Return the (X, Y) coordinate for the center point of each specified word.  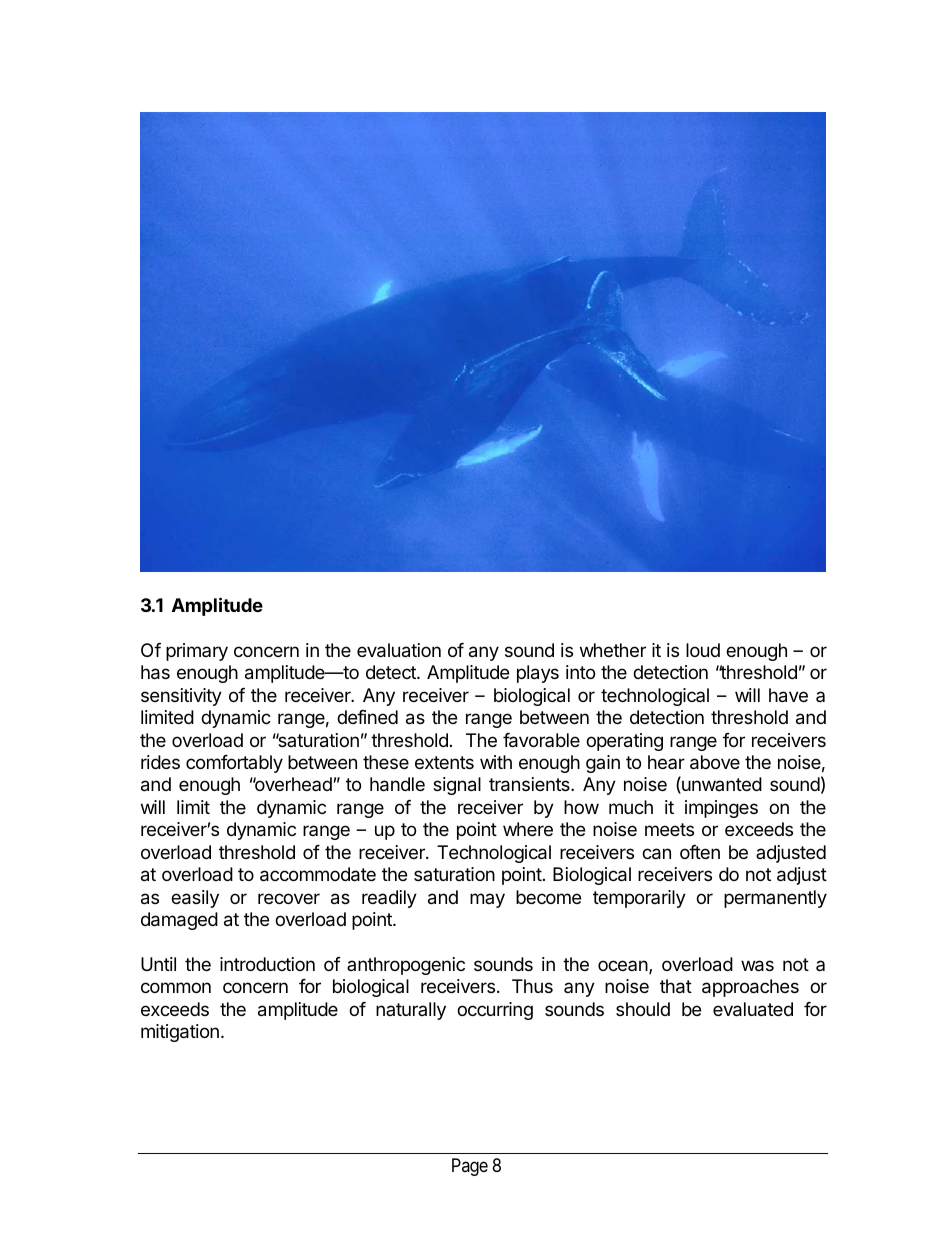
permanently (775, 899)
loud (703, 650)
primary (197, 652)
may (487, 900)
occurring (495, 1011)
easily (195, 899)
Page (470, 1167)
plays (538, 674)
